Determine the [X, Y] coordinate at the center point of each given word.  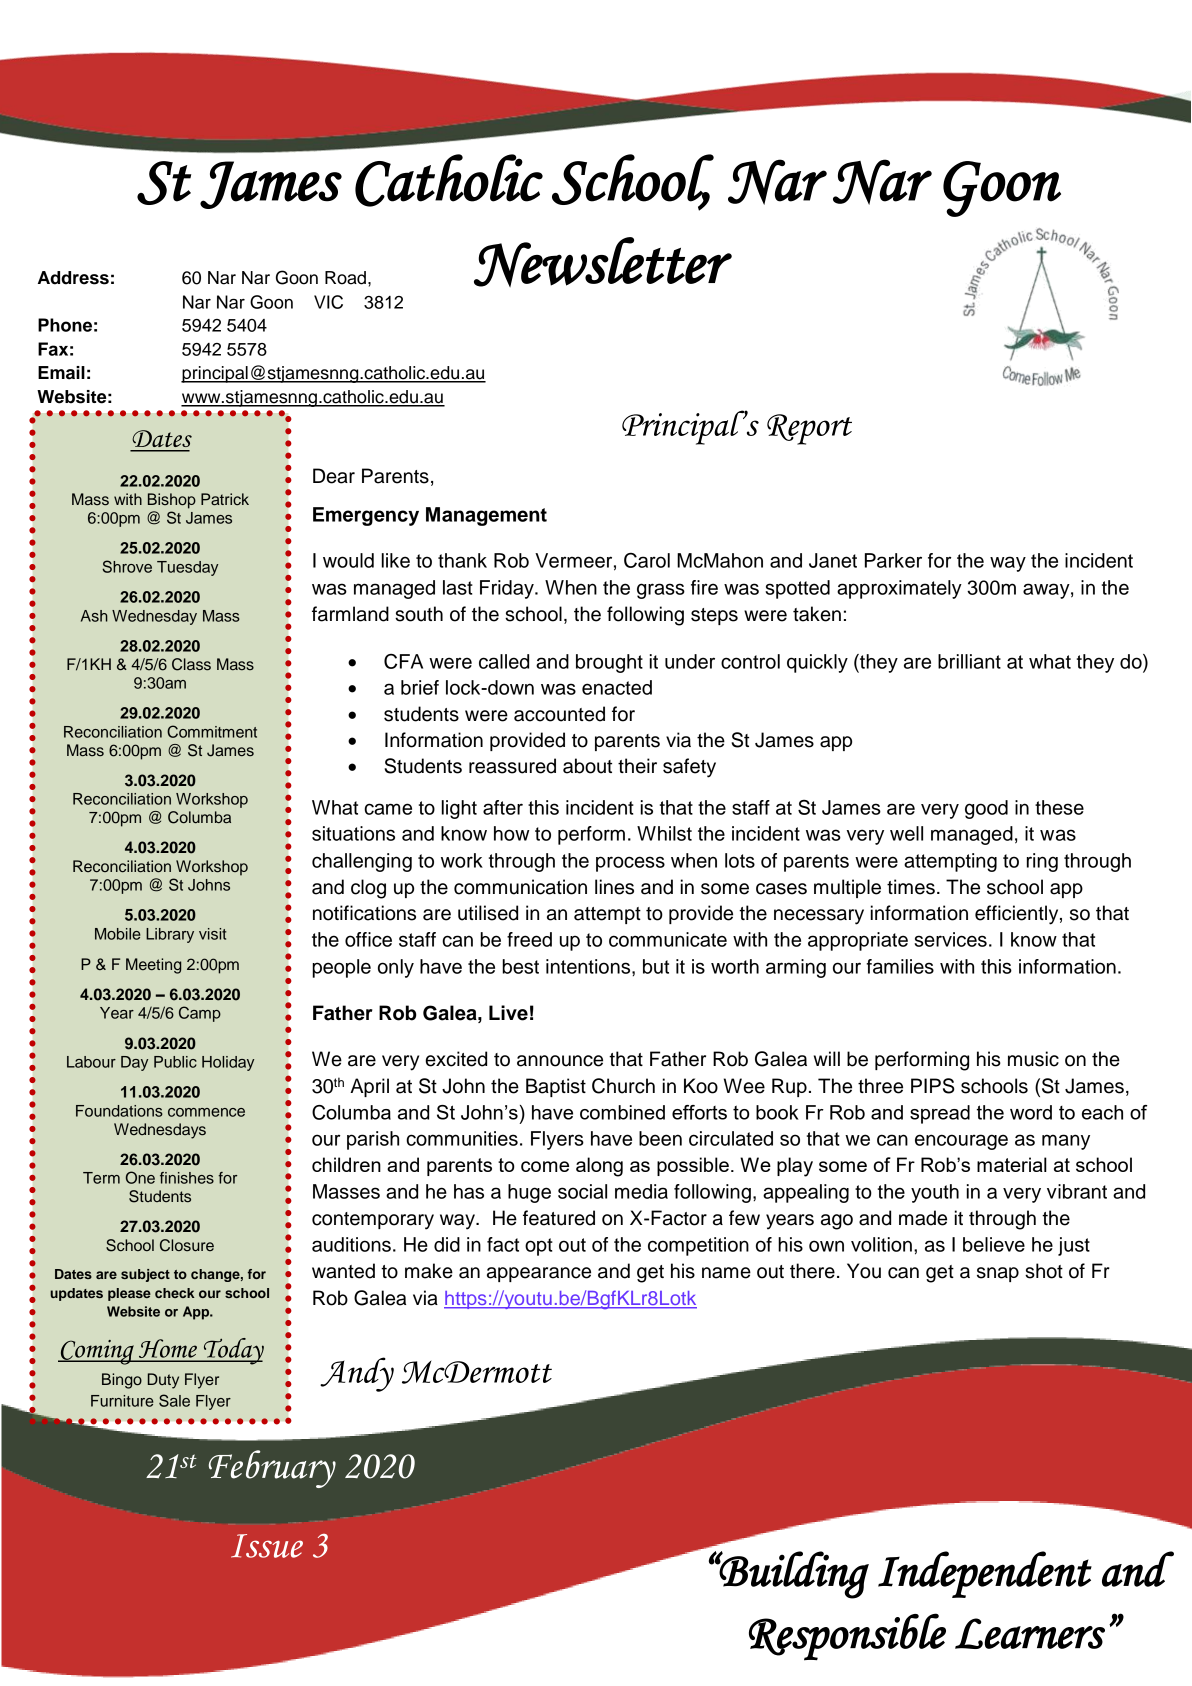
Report [809, 429]
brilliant [969, 661]
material [1012, 1164]
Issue [267, 1546]
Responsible [847, 1637]
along [599, 1167]
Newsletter [603, 262]
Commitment [212, 731]
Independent [985, 1574]
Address [73, 278]
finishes [187, 1178]
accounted [559, 714]
